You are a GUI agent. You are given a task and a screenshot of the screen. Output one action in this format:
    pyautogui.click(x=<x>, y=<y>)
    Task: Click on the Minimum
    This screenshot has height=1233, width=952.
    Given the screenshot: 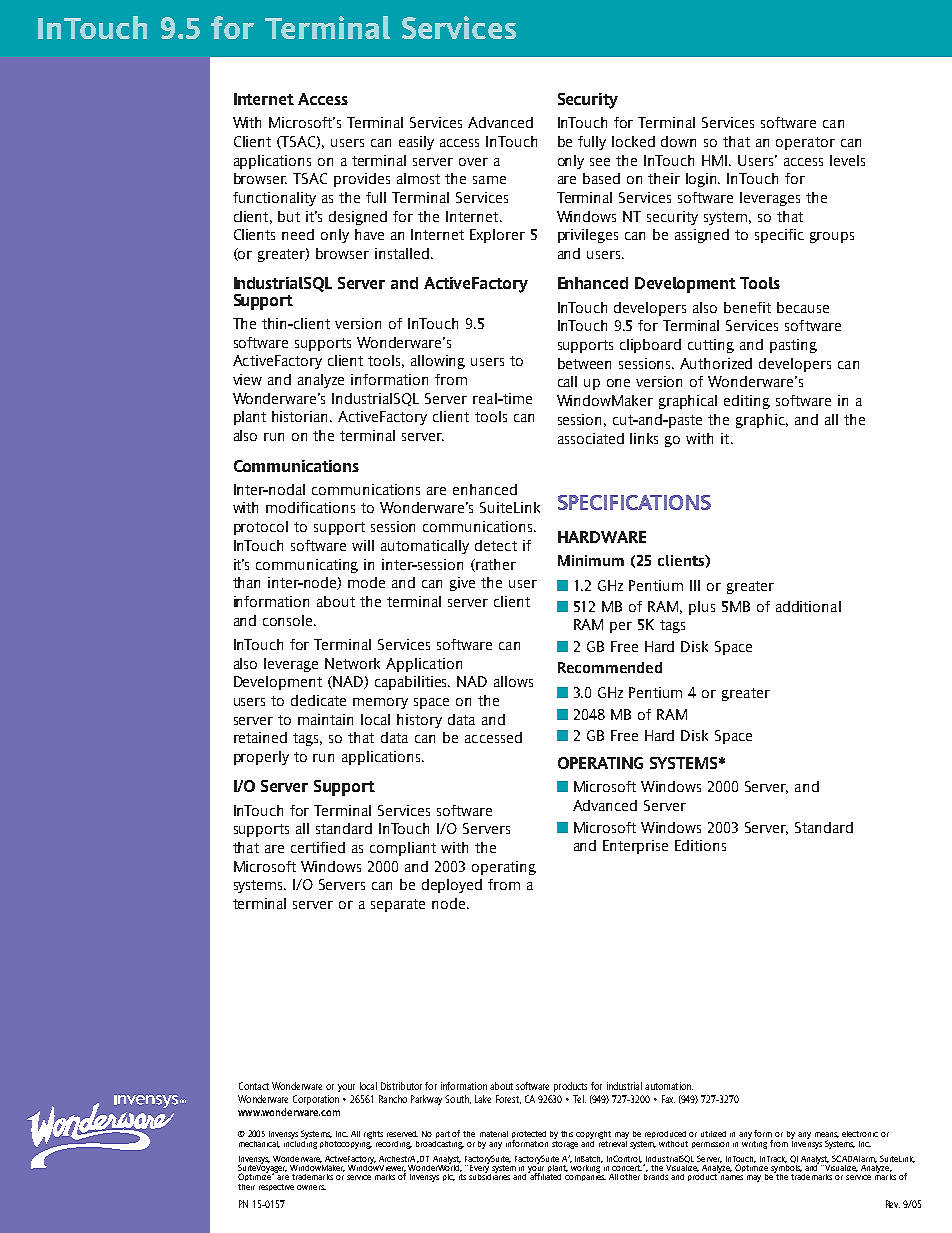 What is the action you would take?
    pyautogui.click(x=591, y=560)
